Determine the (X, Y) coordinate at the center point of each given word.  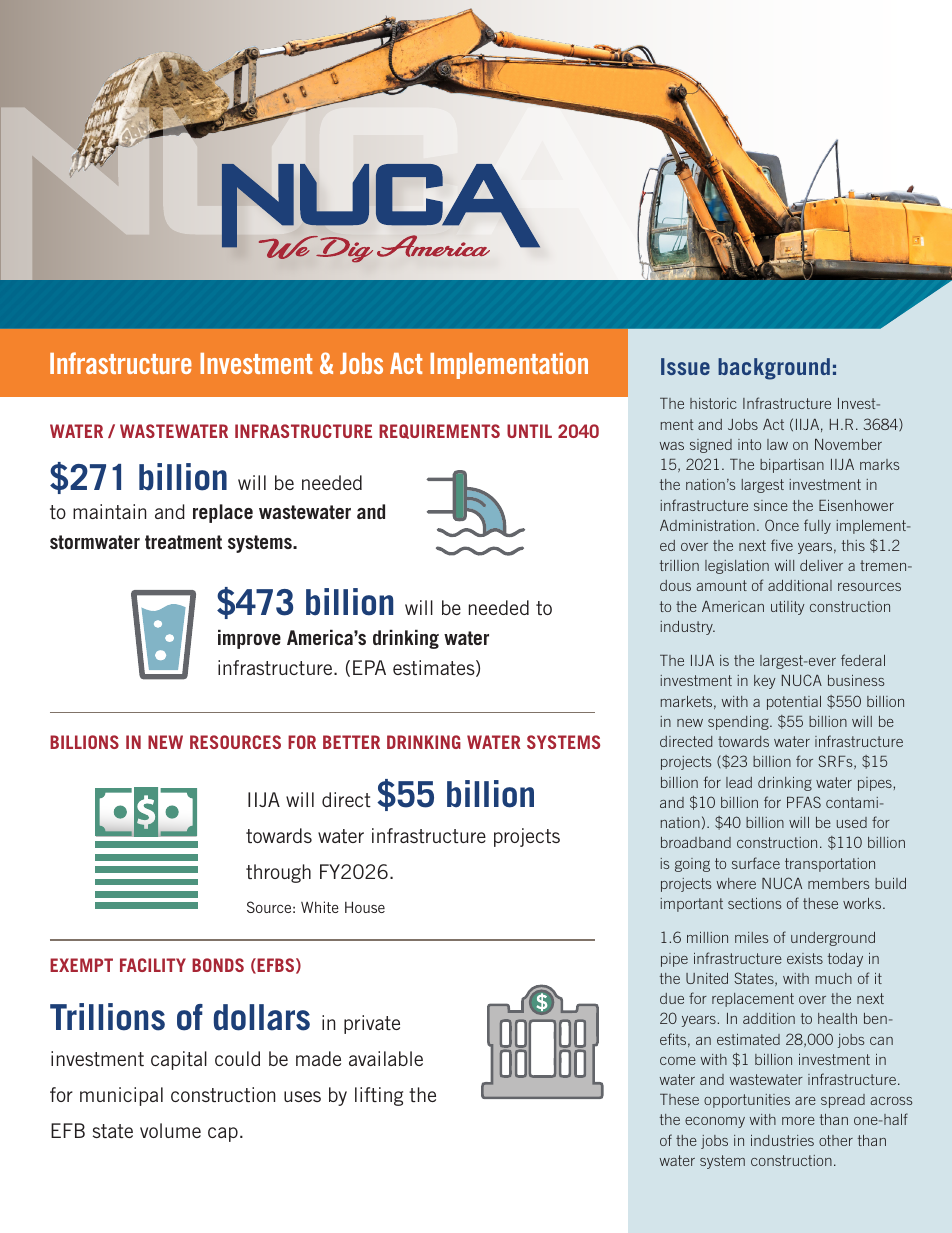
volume (170, 1130)
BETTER (351, 742)
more (798, 1121)
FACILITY (153, 965)
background (774, 369)
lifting (379, 1096)
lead (739, 782)
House (365, 907)
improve (249, 639)
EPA (369, 667)
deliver (821, 565)
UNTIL (529, 431)
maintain (109, 511)
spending (739, 723)
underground (833, 939)
